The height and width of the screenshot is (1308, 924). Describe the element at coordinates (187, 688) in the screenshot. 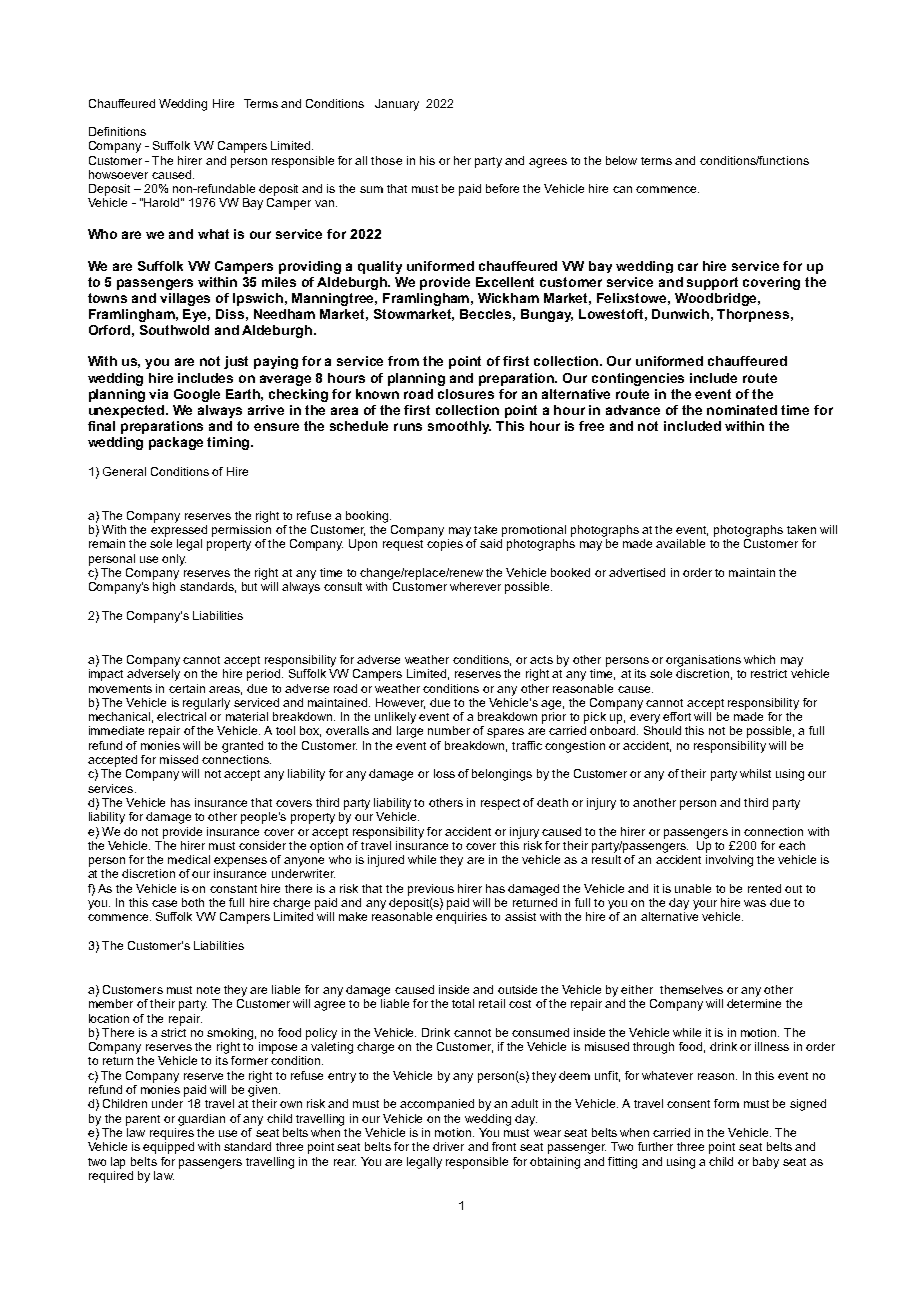

I see `certain` at that location.
